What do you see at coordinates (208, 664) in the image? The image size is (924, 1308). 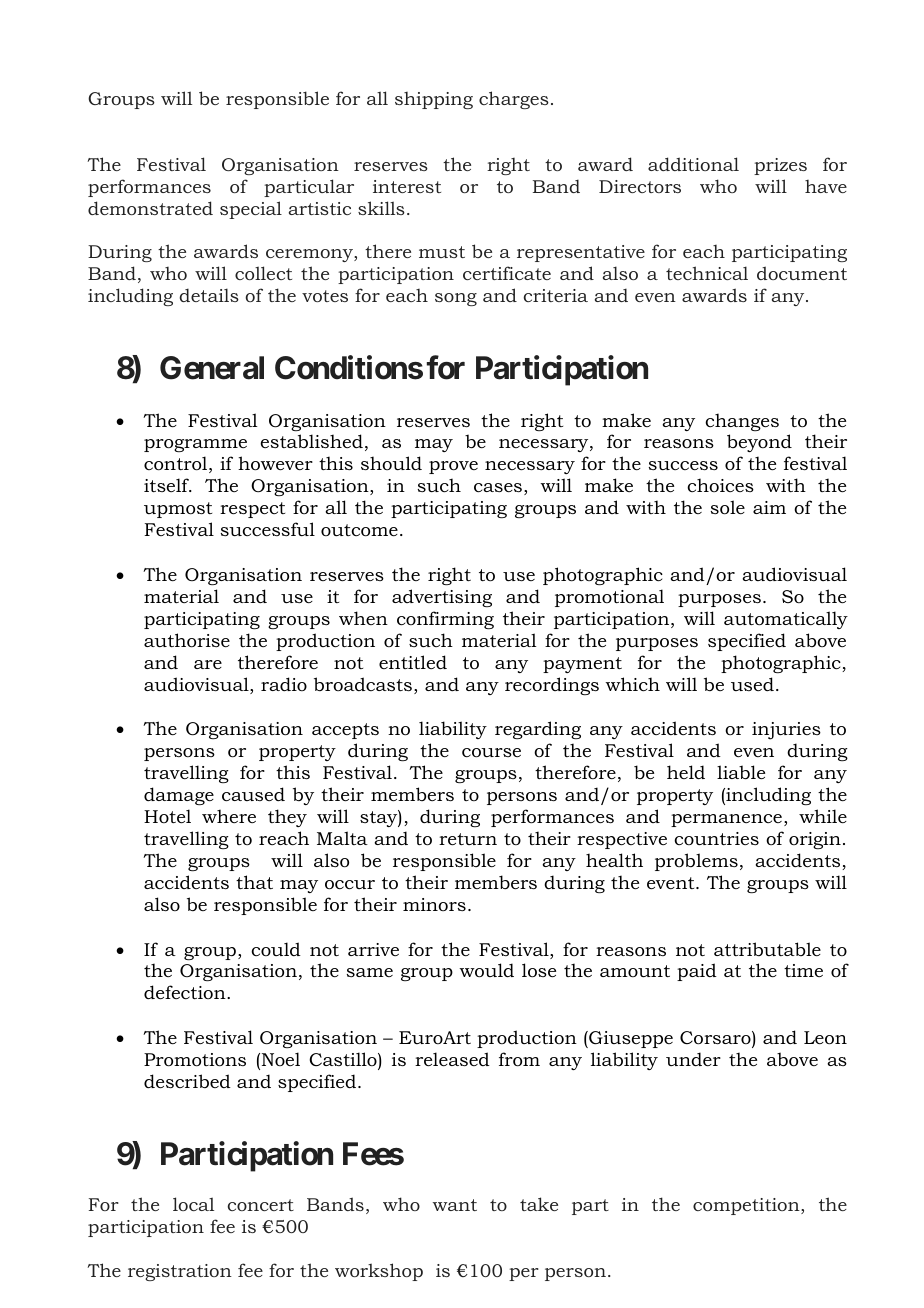 I see `are` at bounding box center [208, 664].
